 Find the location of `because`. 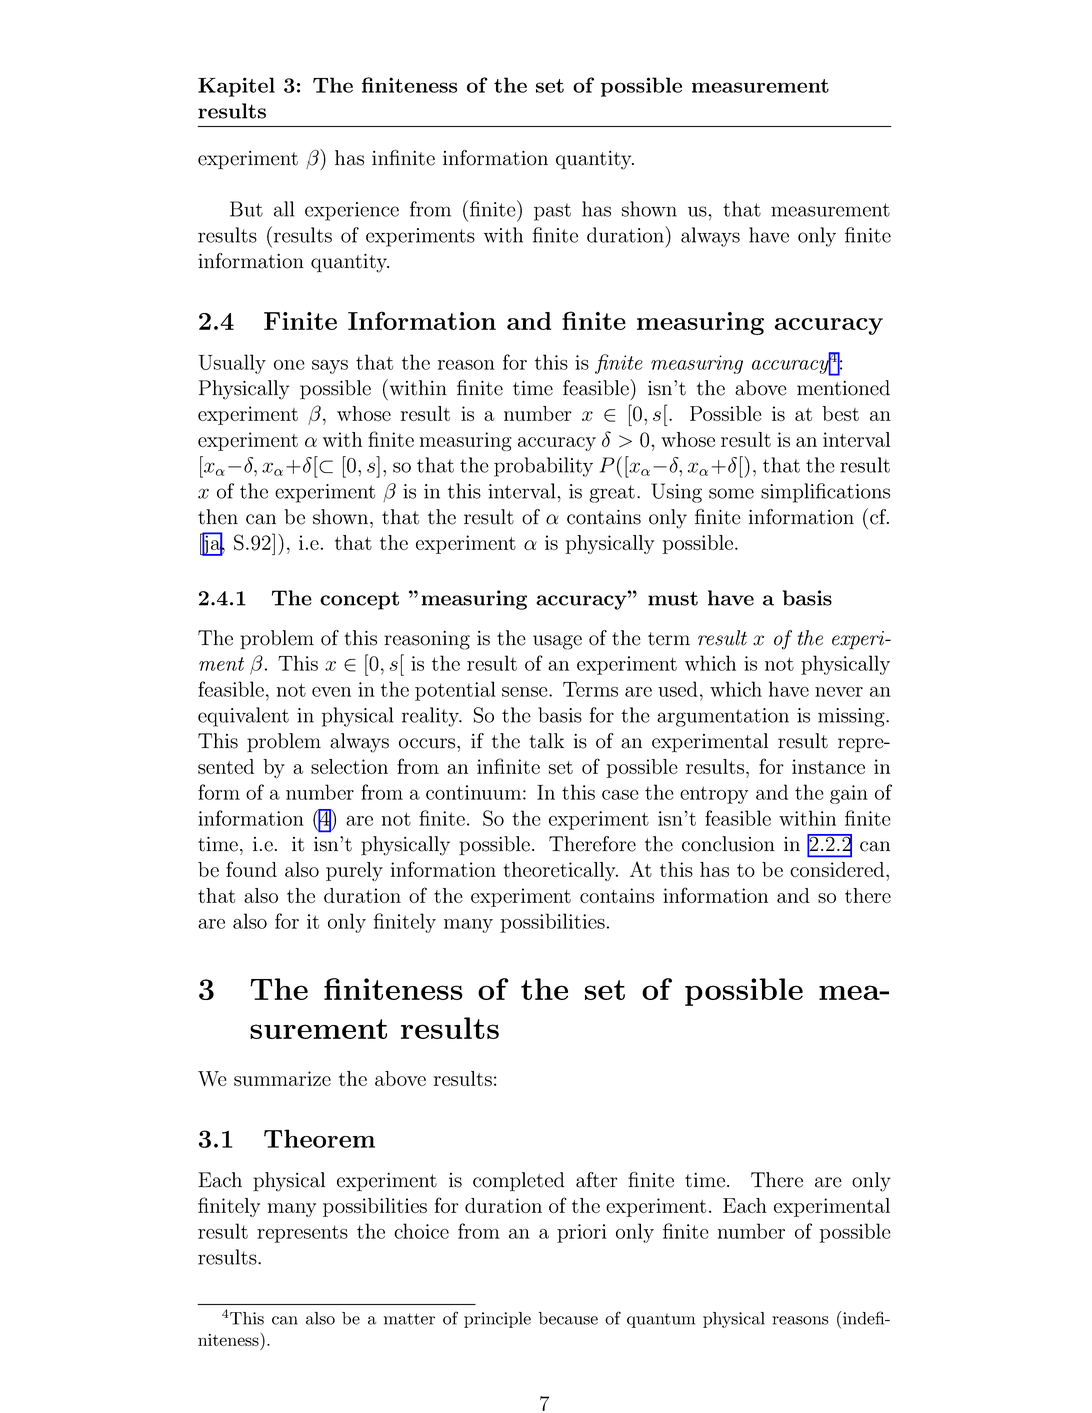

because is located at coordinates (568, 1318).
